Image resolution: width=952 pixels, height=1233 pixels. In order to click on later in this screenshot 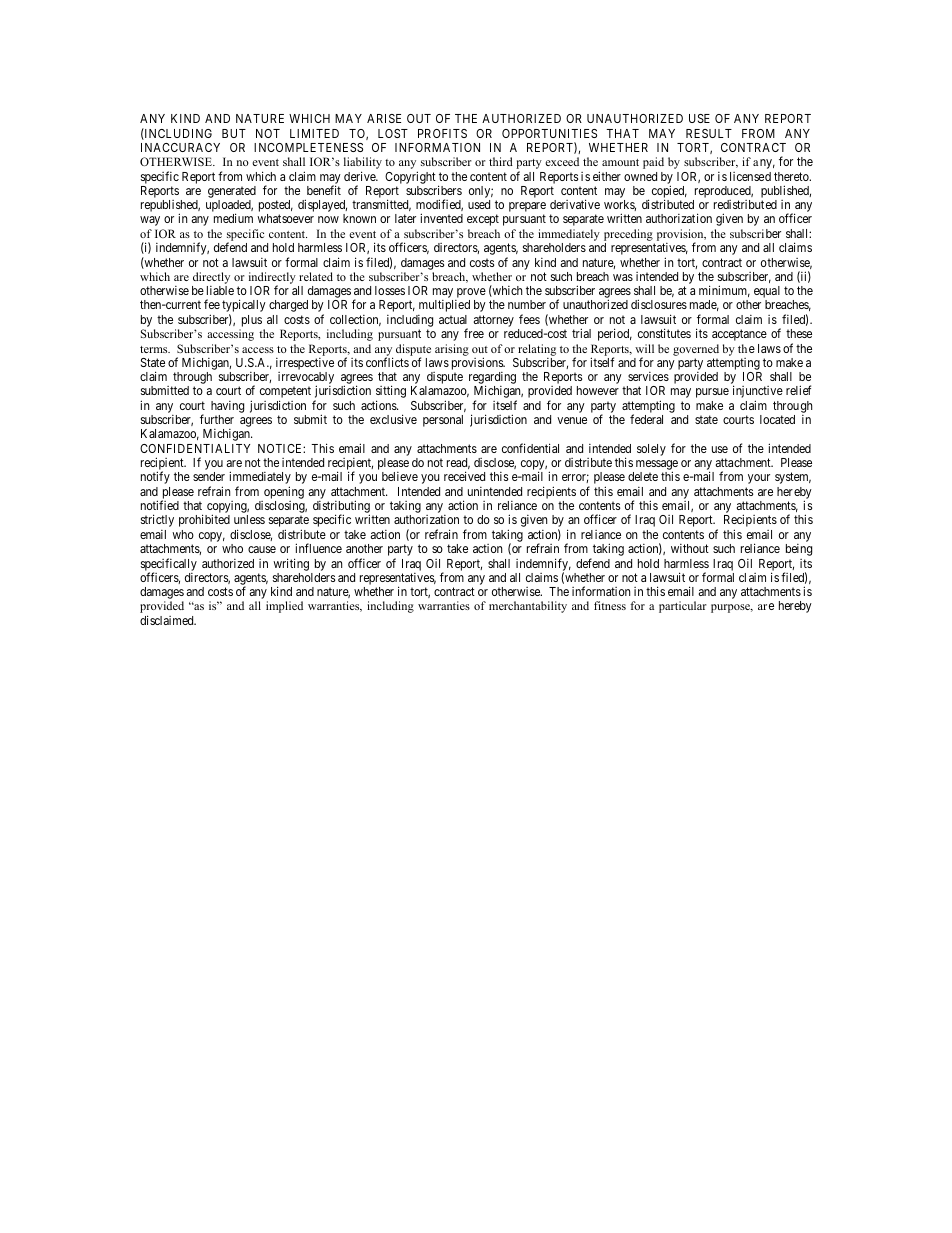, I will do `click(405, 218)`.
